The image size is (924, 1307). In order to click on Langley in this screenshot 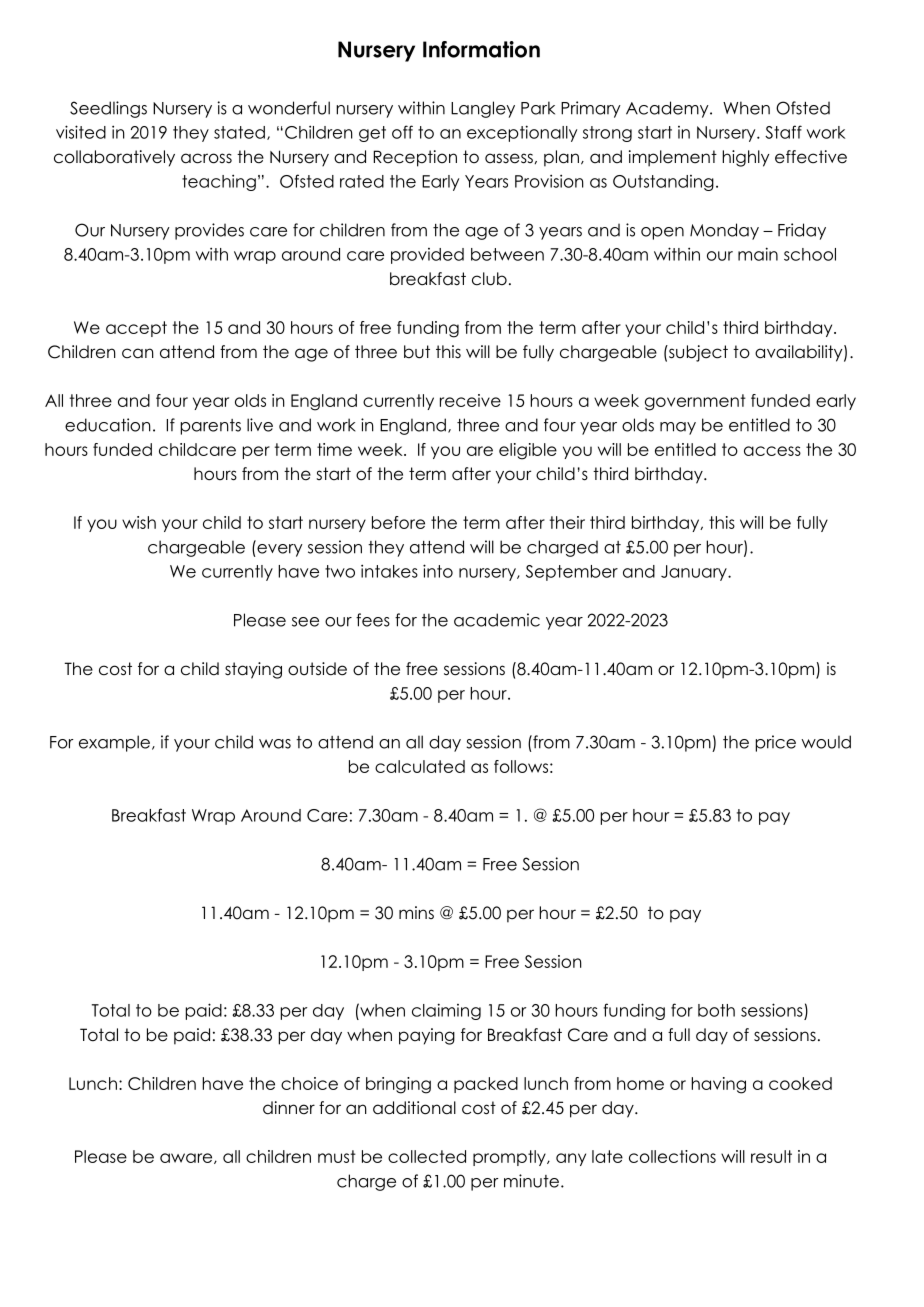, I will do `click(483, 109)`.
